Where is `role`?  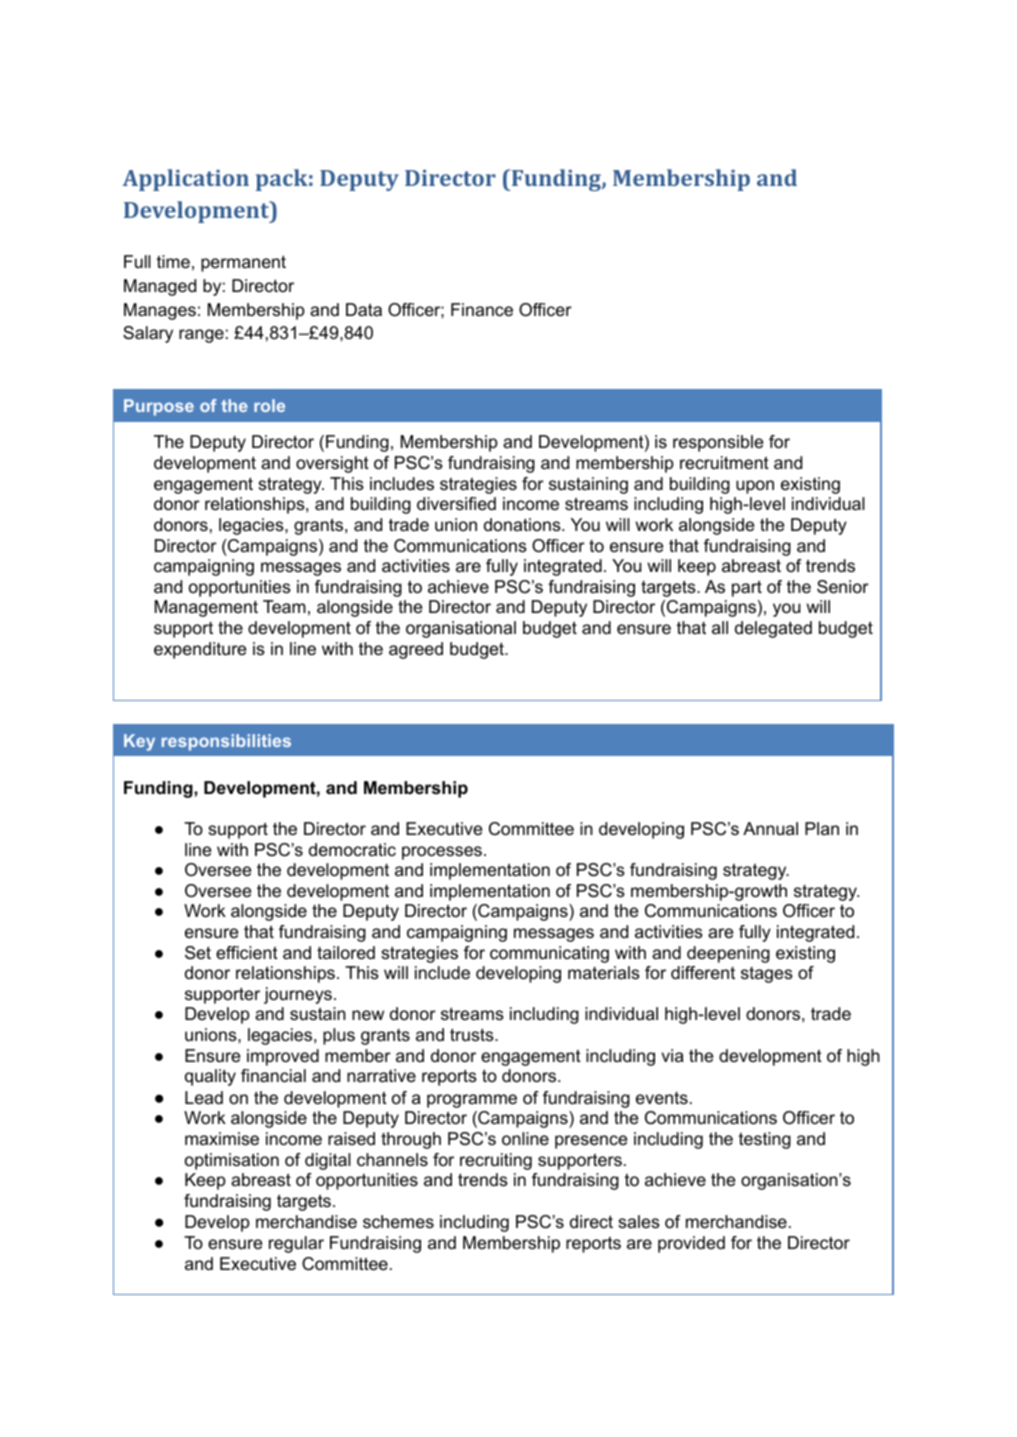 role is located at coordinates (269, 405).
